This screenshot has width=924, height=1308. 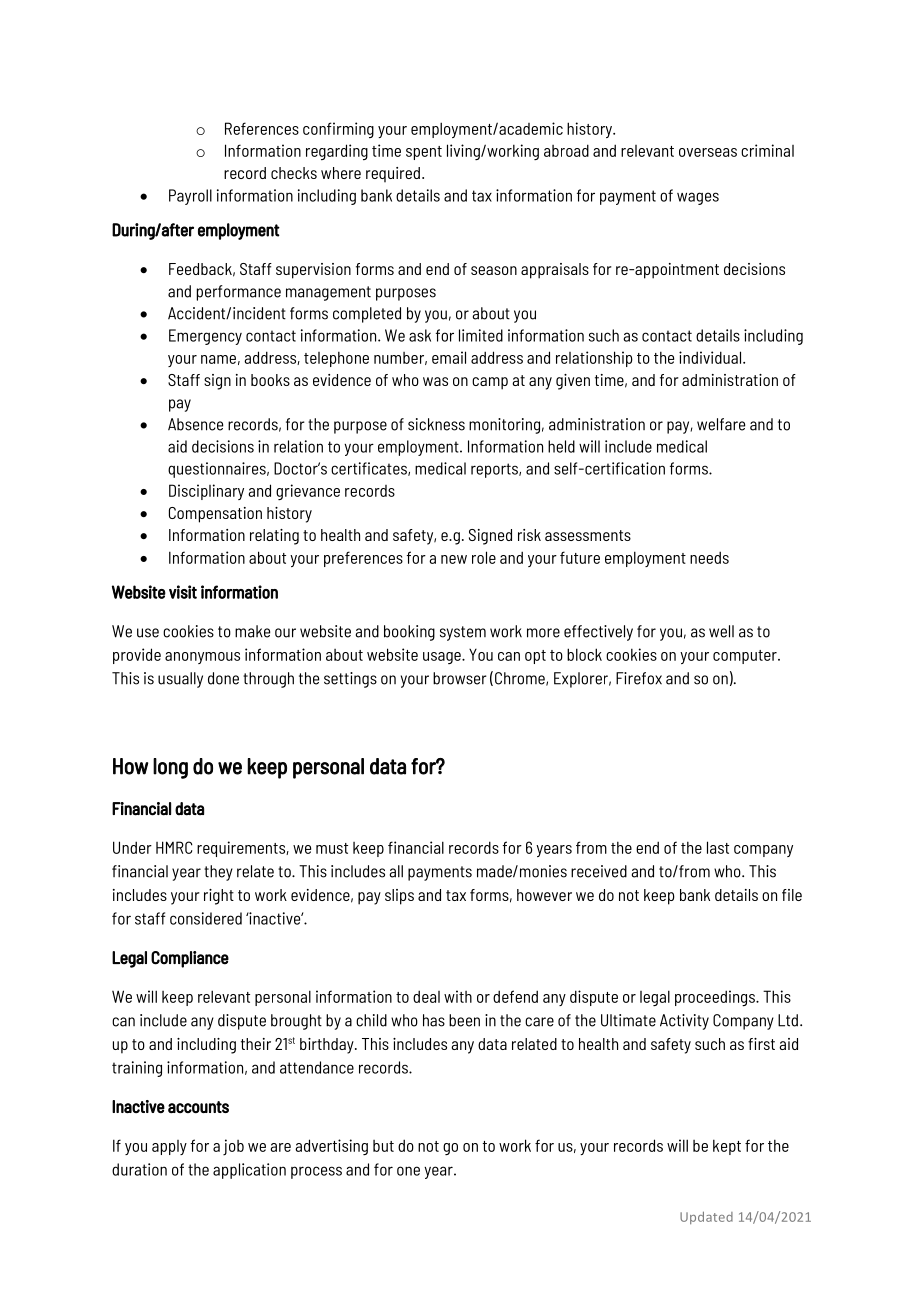 I want to click on Absence, so click(x=195, y=424).
